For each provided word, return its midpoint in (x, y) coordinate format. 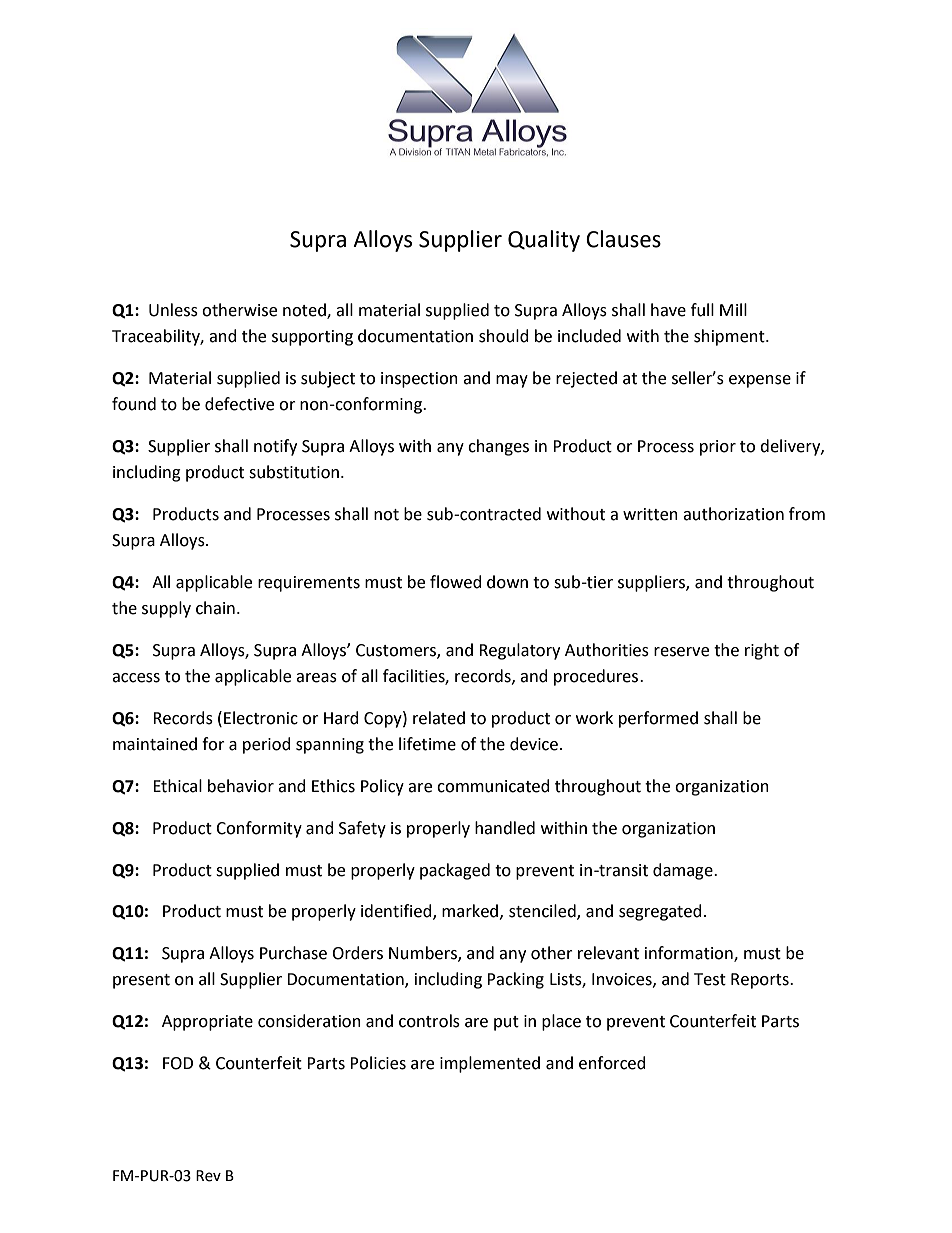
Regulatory (519, 651)
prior (718, 448)
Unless (173, 310)
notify (275, 447)
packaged (455, 871)
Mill (733, 309)
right (762, 651)
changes (498, 447)
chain (215, 608)
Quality (544, 241)
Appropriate (207, 1023)
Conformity (259, 829)
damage (684, 871)
